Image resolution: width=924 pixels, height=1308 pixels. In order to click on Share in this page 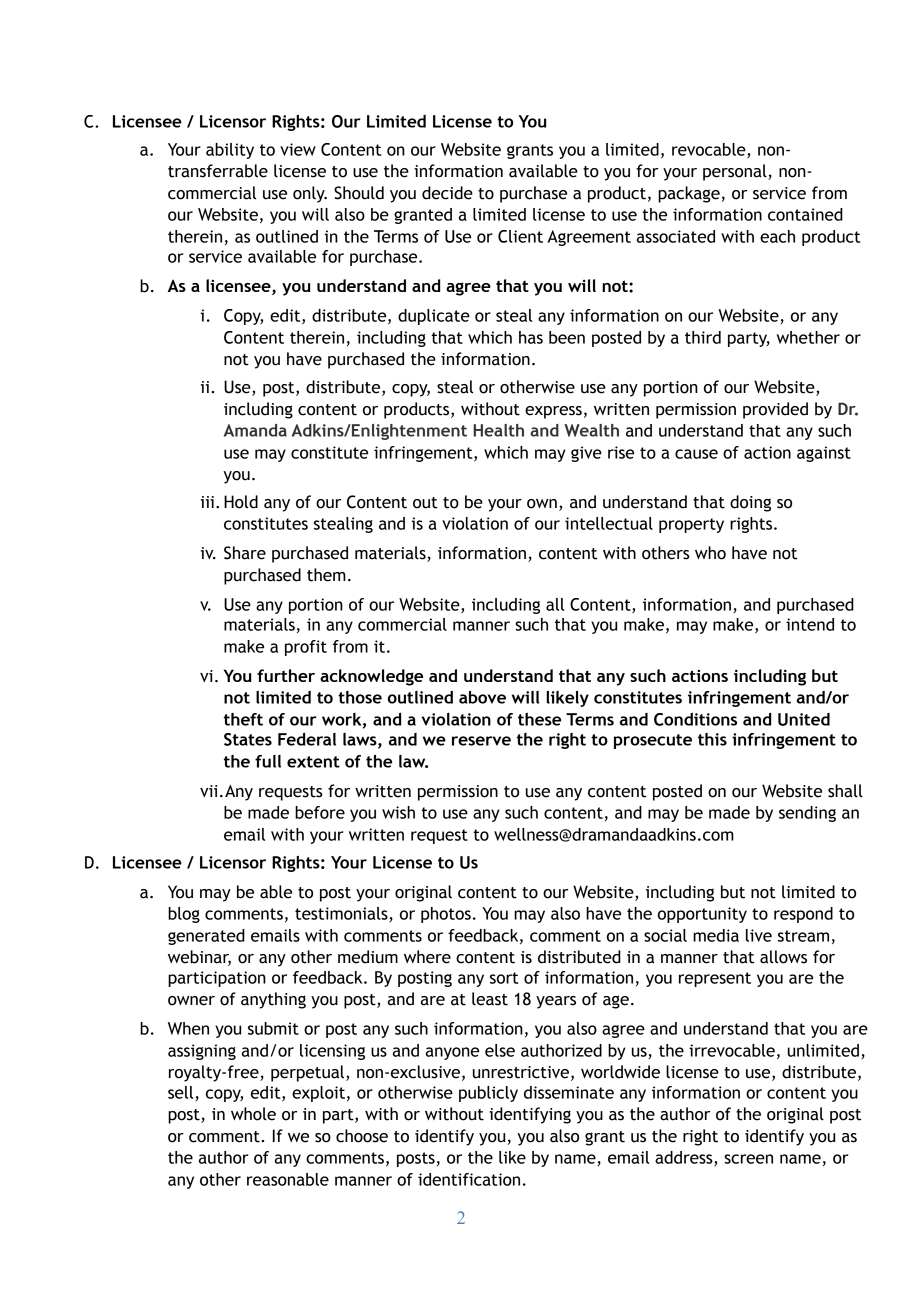, I will do `click(245, 553)`.
